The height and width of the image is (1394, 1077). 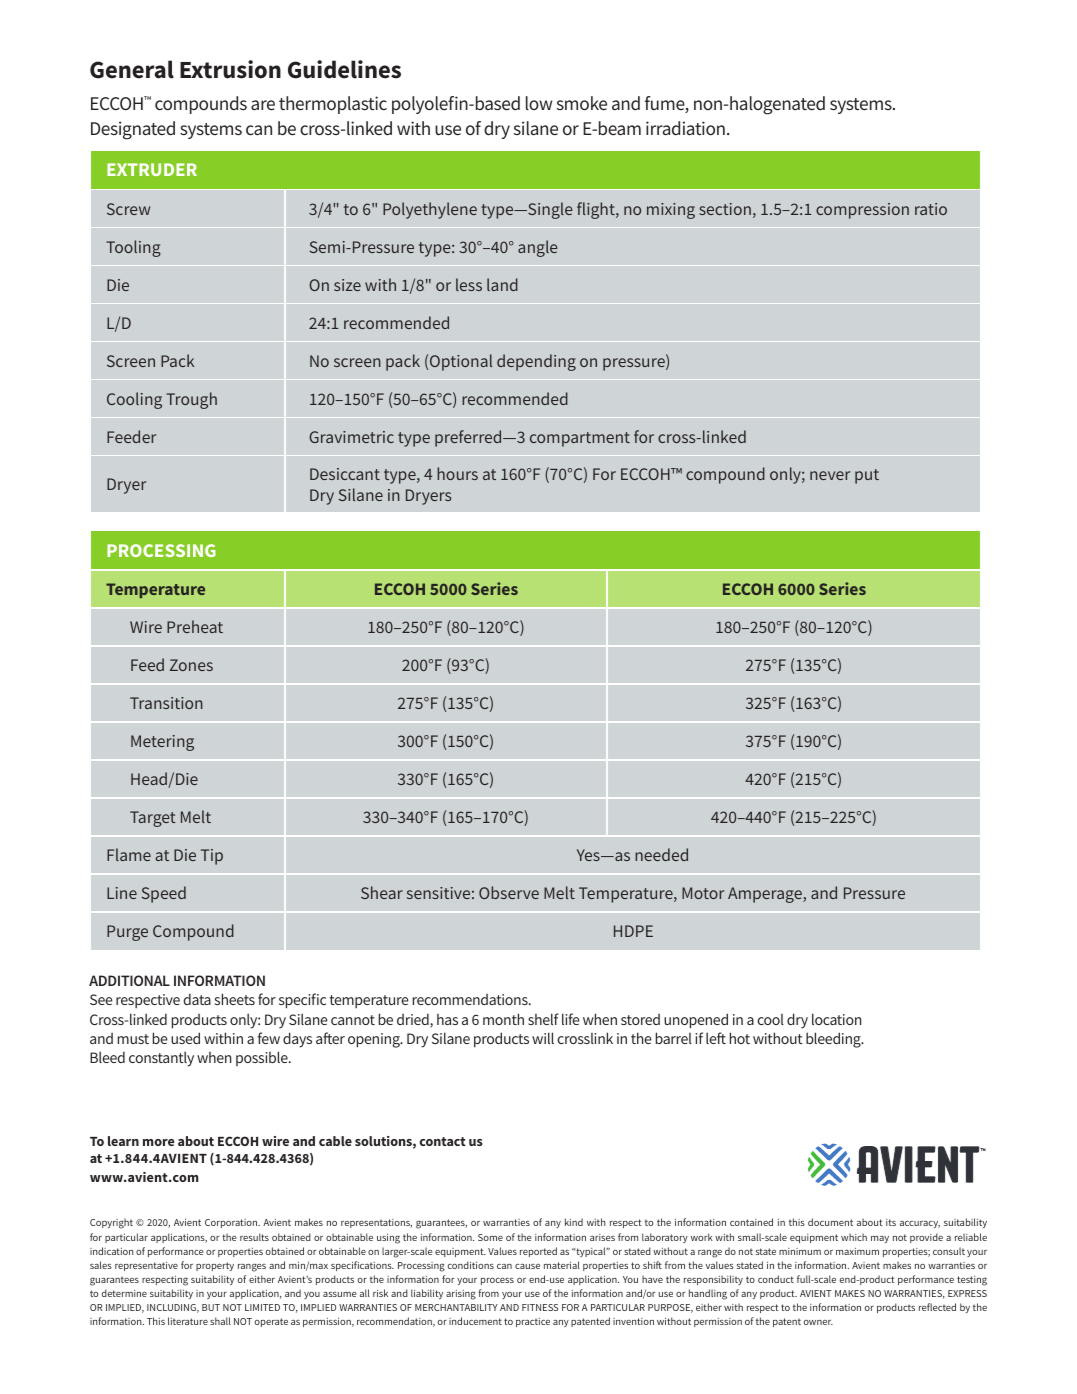 What do you see at coordinates (867, 476) in the image?
I see `put` at bounding box center [867, 476].
